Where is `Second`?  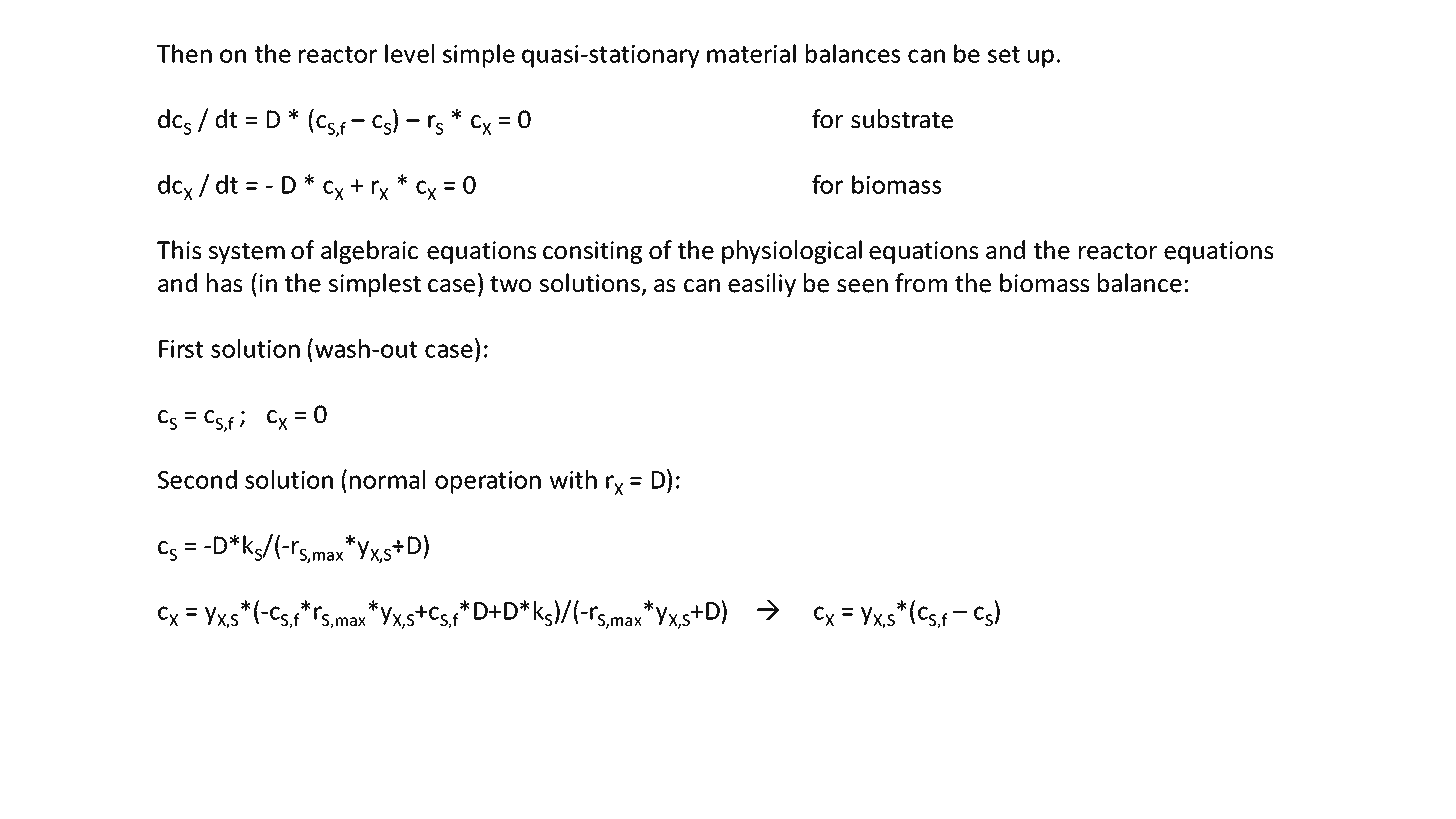
Second is located at coordinates (197, 479).
